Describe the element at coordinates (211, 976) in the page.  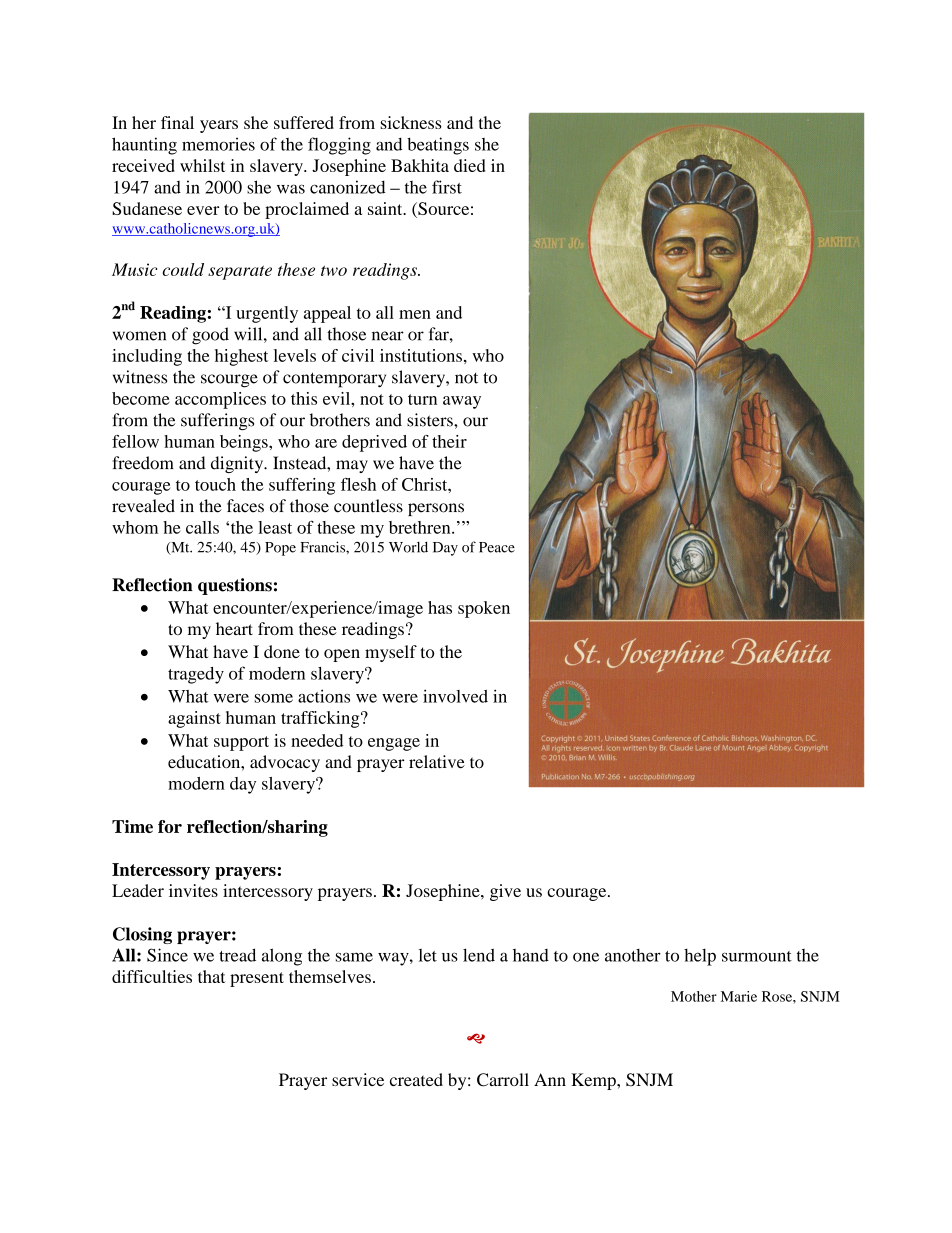
I see `that` at that location.
